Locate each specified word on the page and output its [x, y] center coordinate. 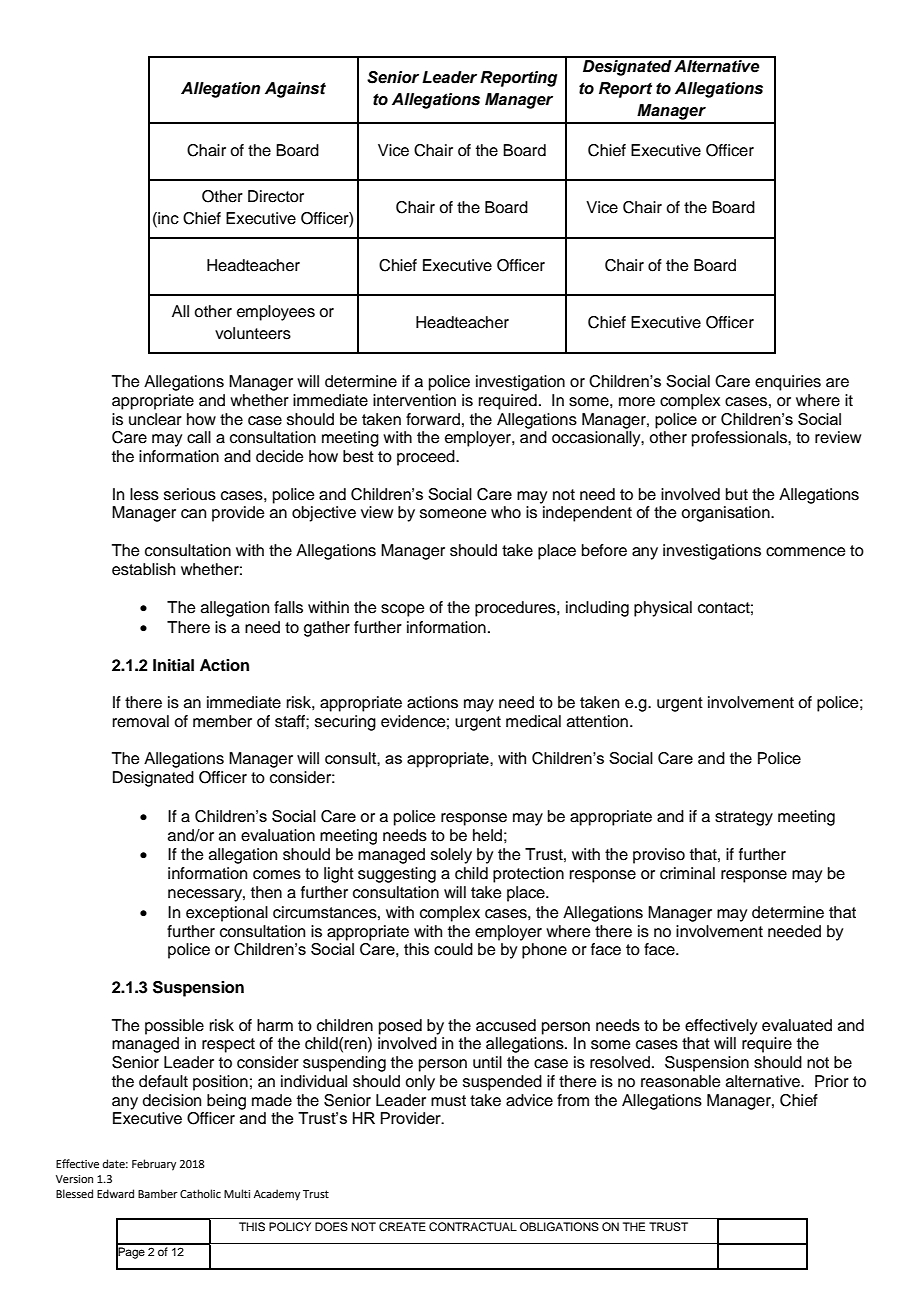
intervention [414, 400]
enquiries [788, 383]
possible [174, 1027]
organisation [726, 514]
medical [533, 721]
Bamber [158, 1193]
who [506, 512]
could [453, 949]
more [637, 402]
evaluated [797, 1025]
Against [295, 90]
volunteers [253, 333]
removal [141, 721]
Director [276, 196]
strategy [744, 818]
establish [143, 569]
